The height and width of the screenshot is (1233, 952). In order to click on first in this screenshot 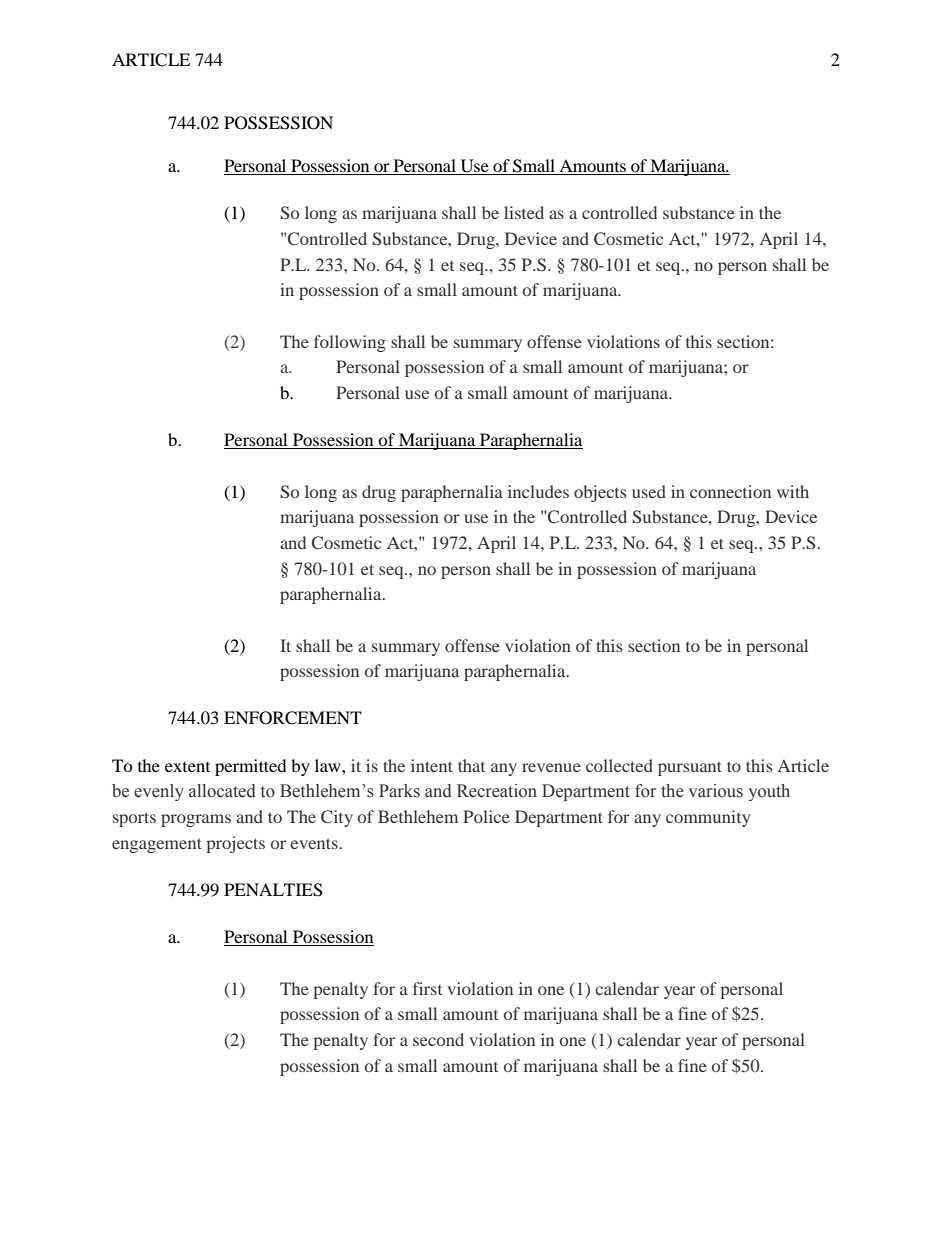, I will do `click(427, 988)`.
